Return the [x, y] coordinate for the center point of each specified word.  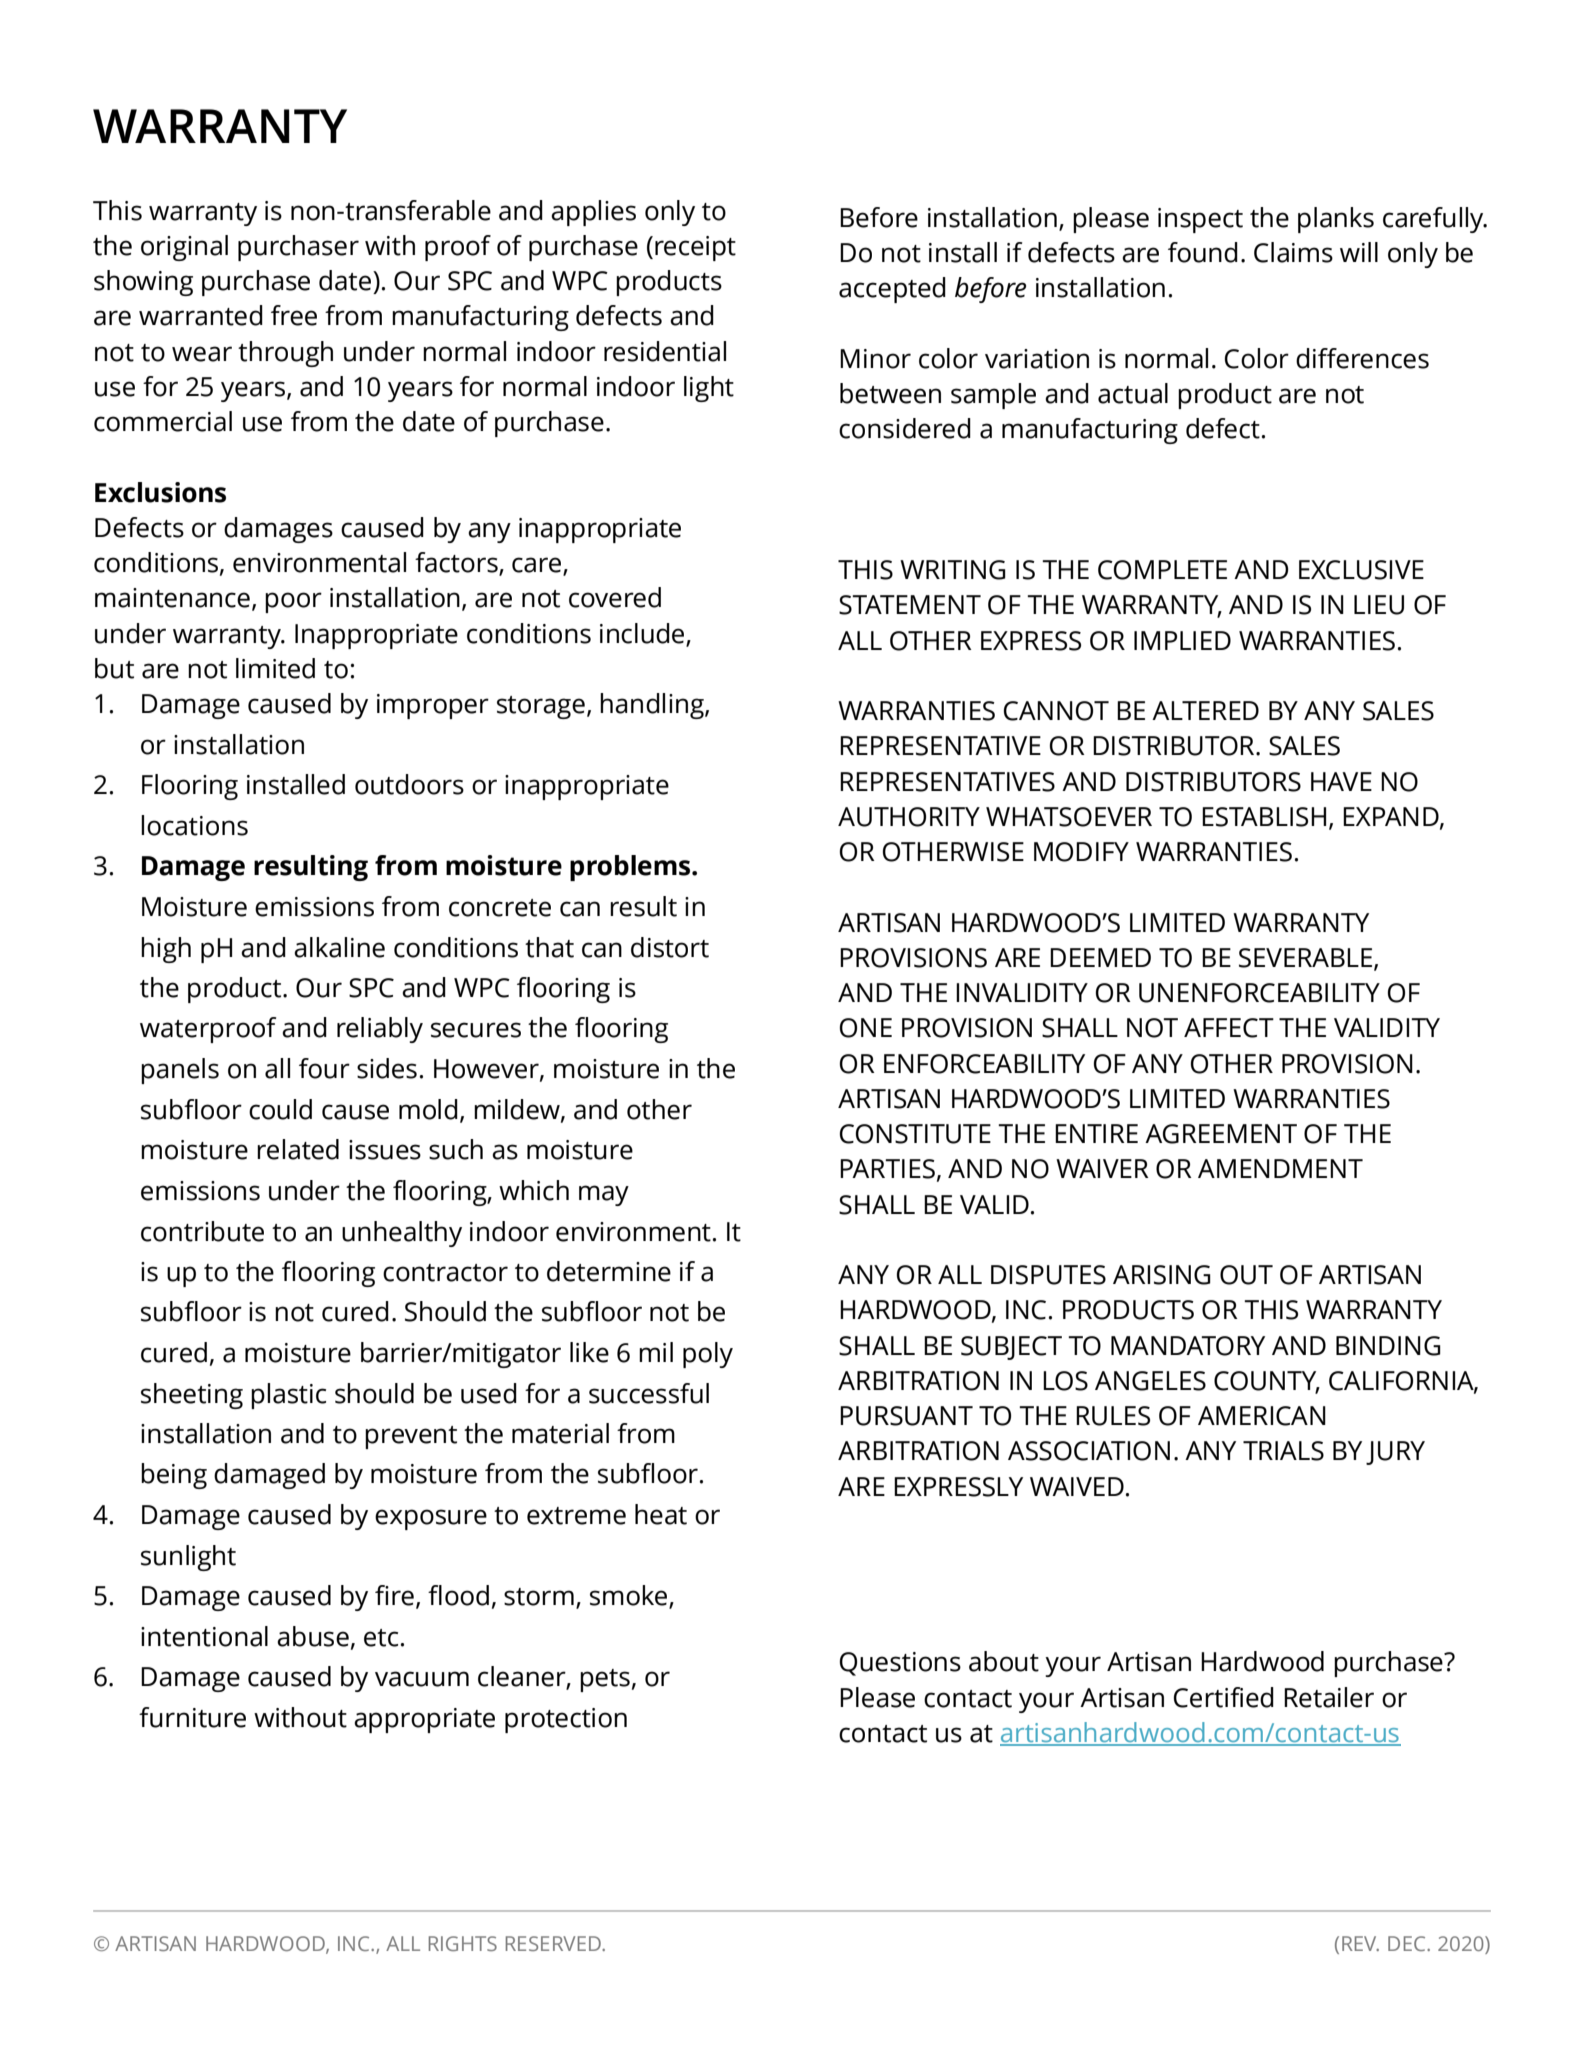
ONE [866, 1028]
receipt [695, 248]
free [294, 315]
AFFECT [1229, 1028]
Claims [1293, 252]
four [324, 1068]
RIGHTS [463, 1943]
